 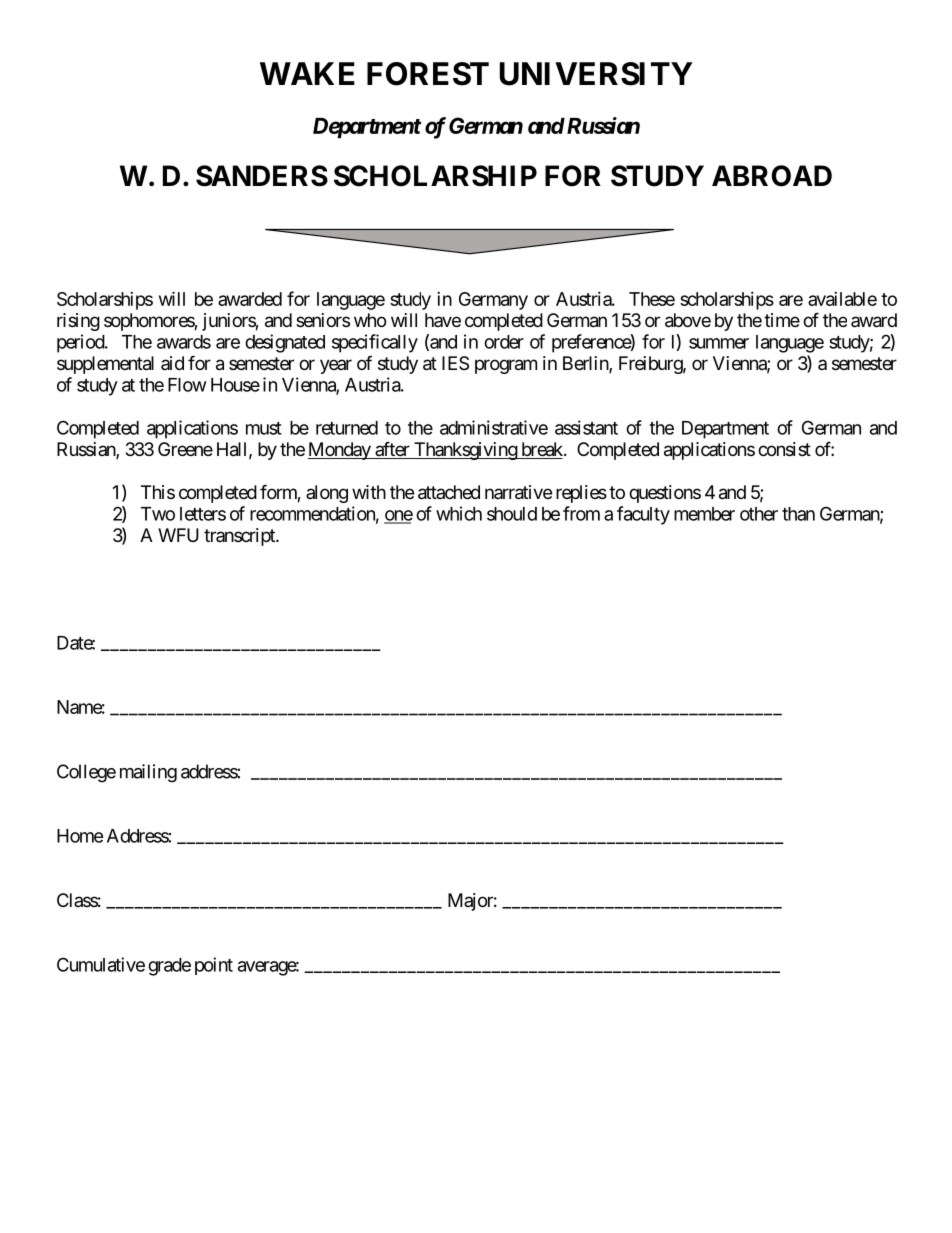 I want to click on point, so click(x=214, y=966).
